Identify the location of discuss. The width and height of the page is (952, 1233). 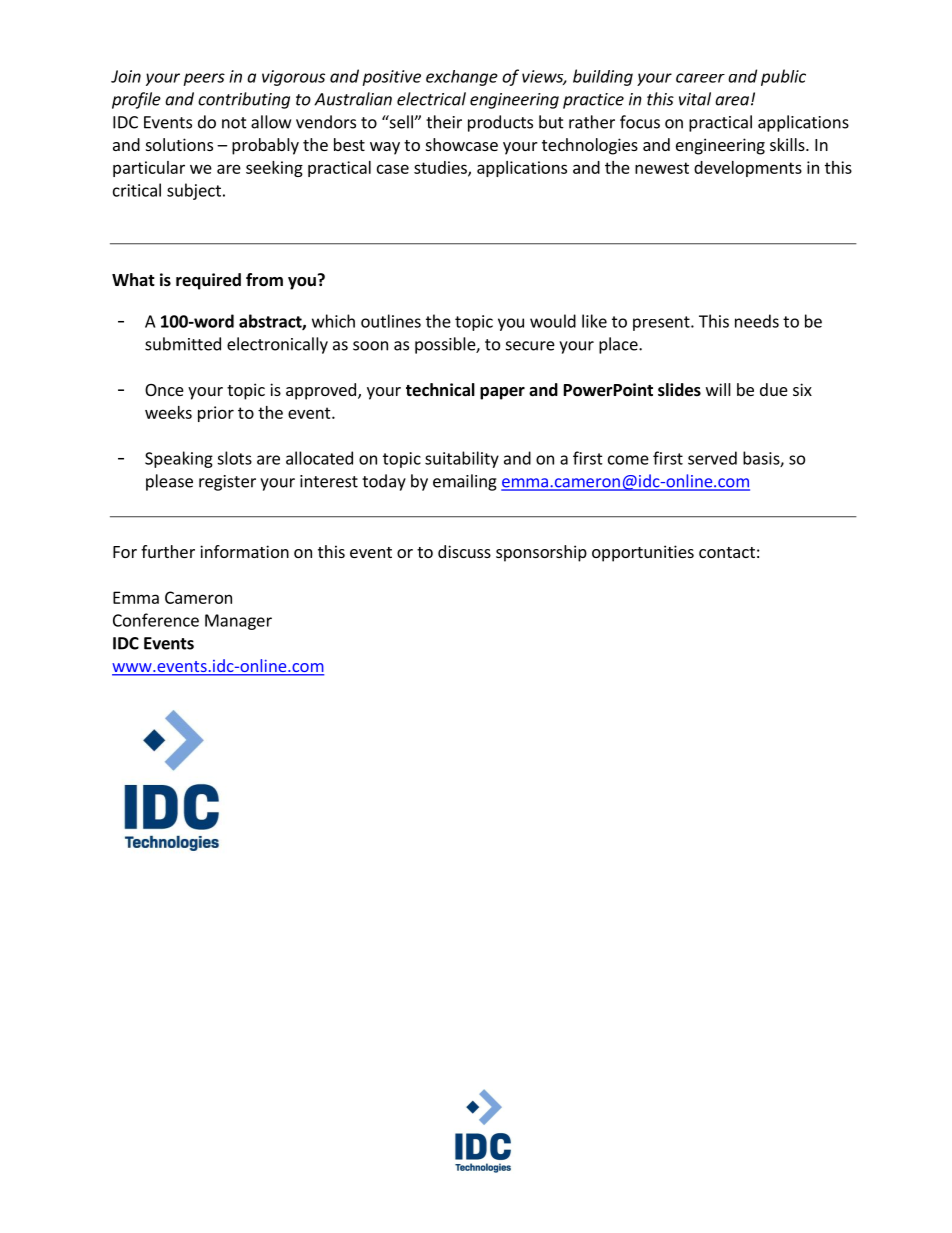
(464, 551).
